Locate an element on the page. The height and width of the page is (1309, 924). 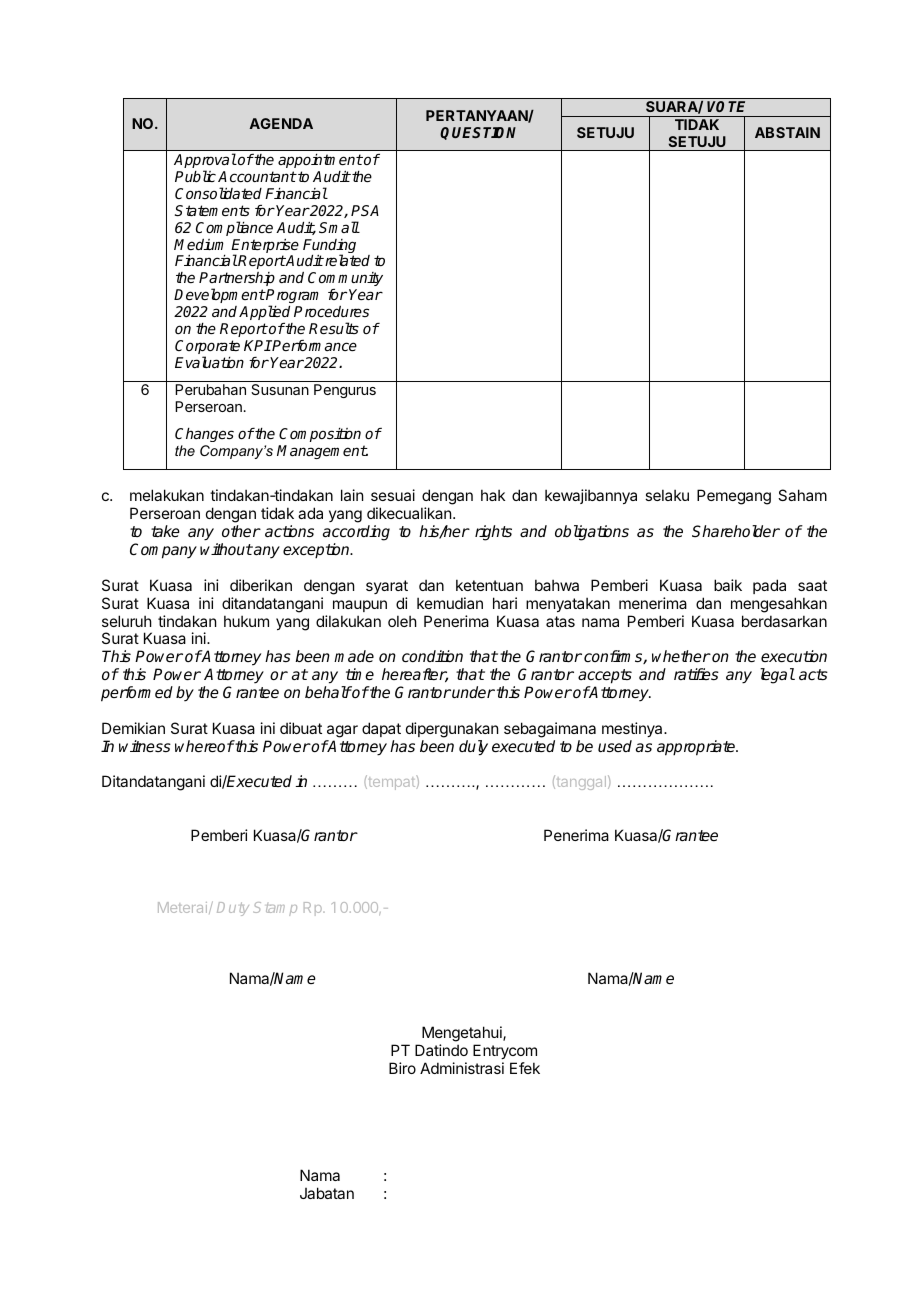
Duty is located at coordinates (233, 909).
